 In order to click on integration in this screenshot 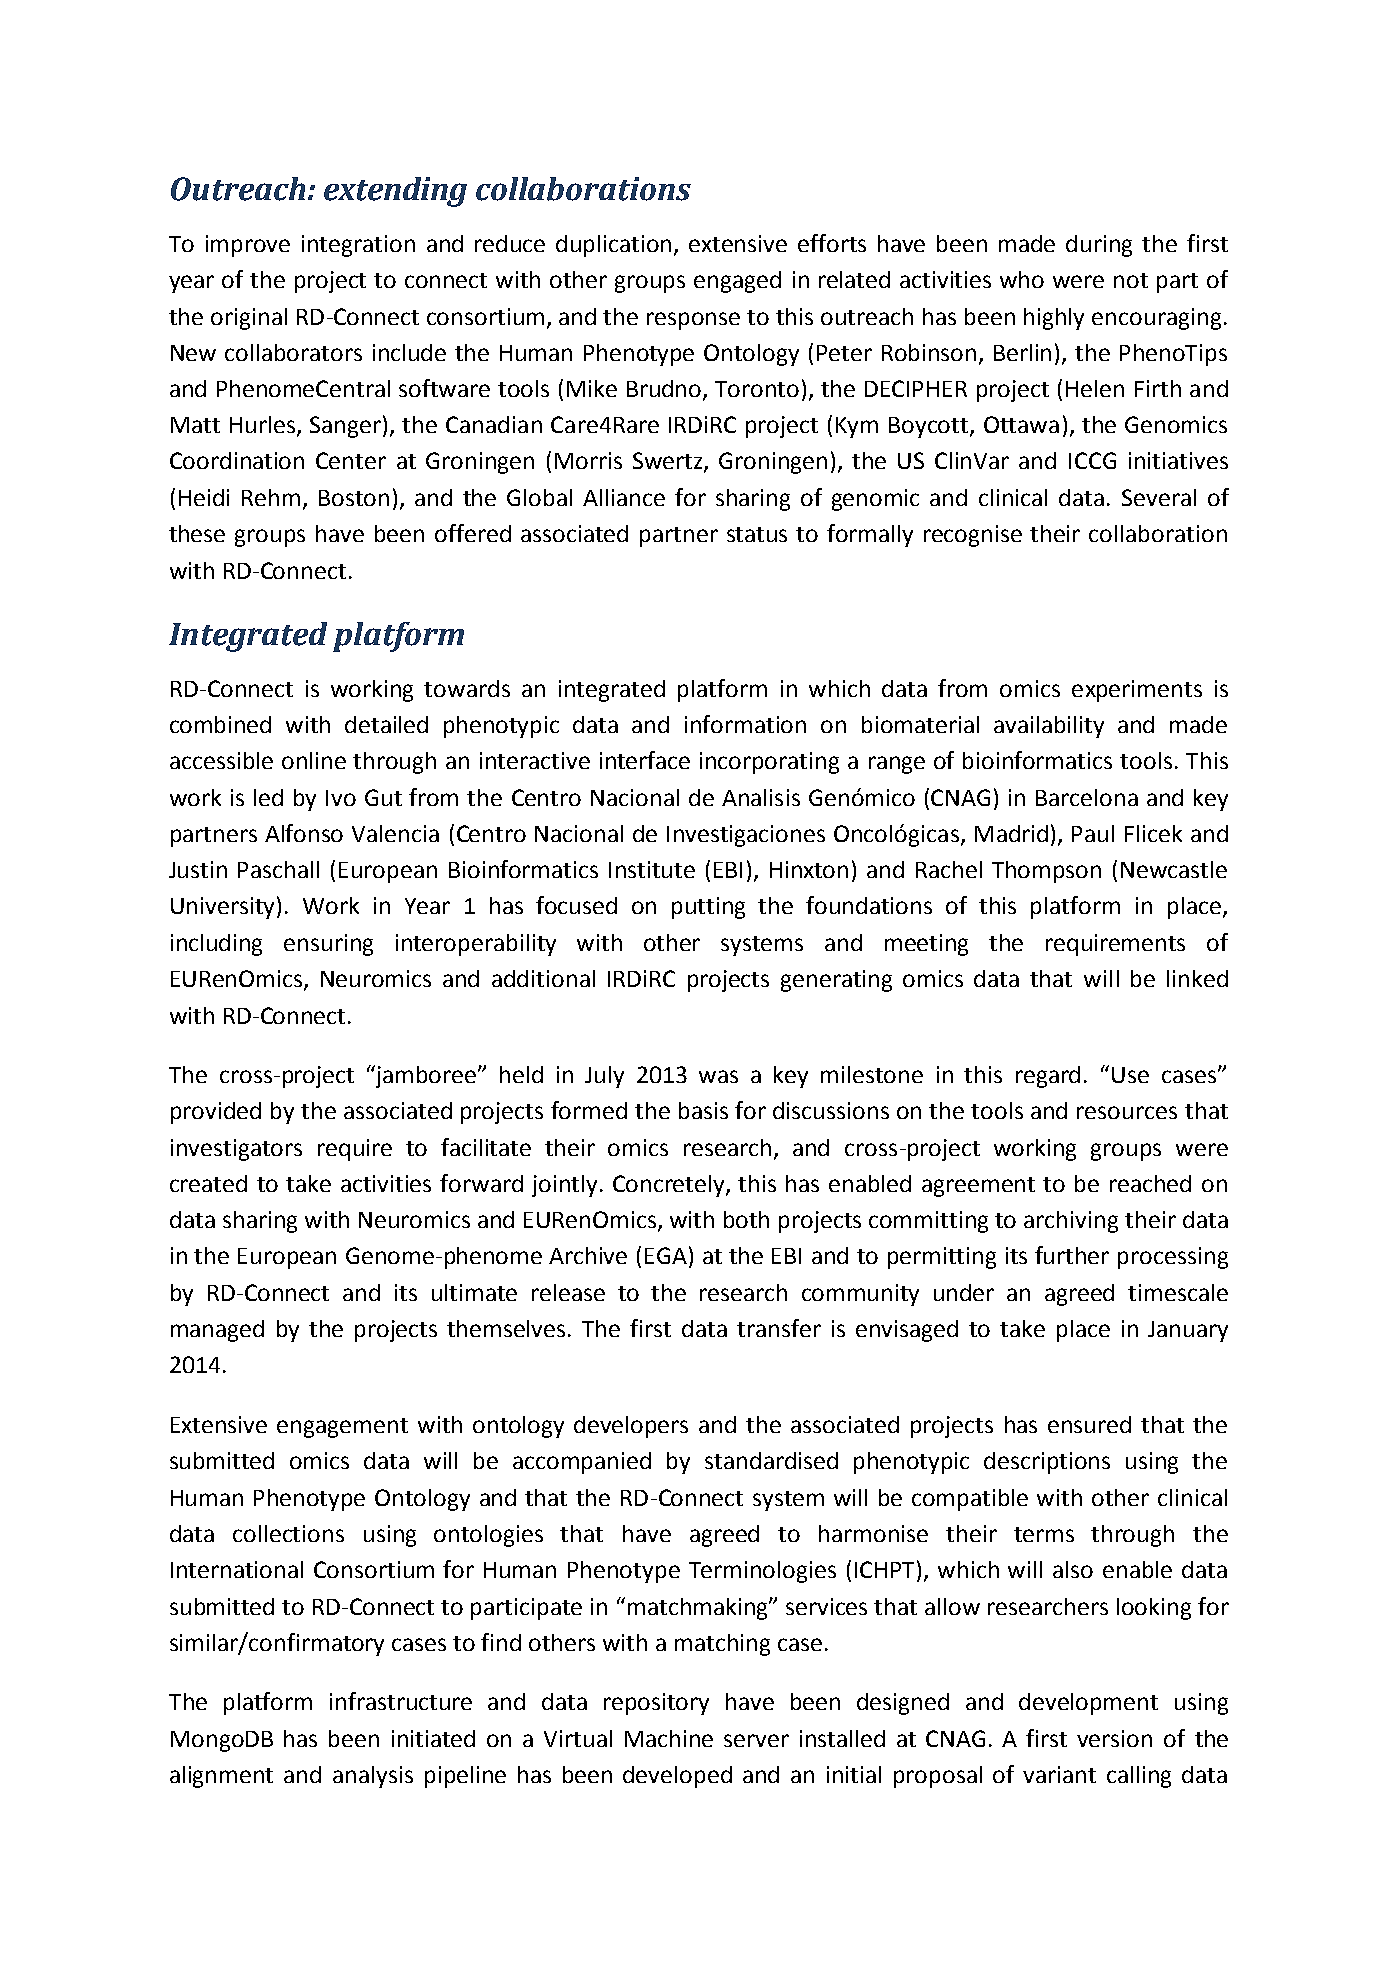, I will do `click(358, 246)`.
